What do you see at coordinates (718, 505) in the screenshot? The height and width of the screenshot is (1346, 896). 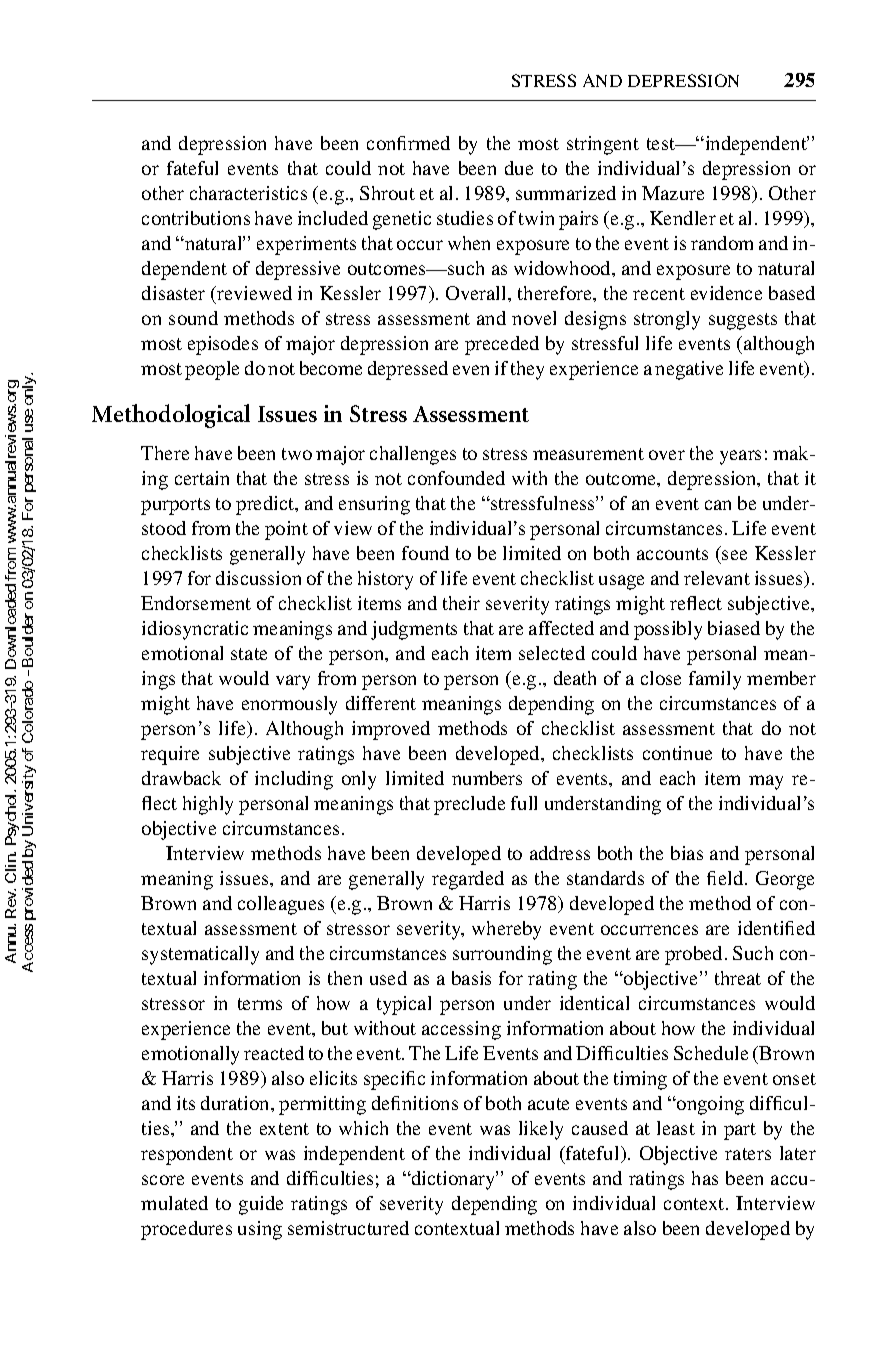 I see `can` at bounding box center [718, 505].
